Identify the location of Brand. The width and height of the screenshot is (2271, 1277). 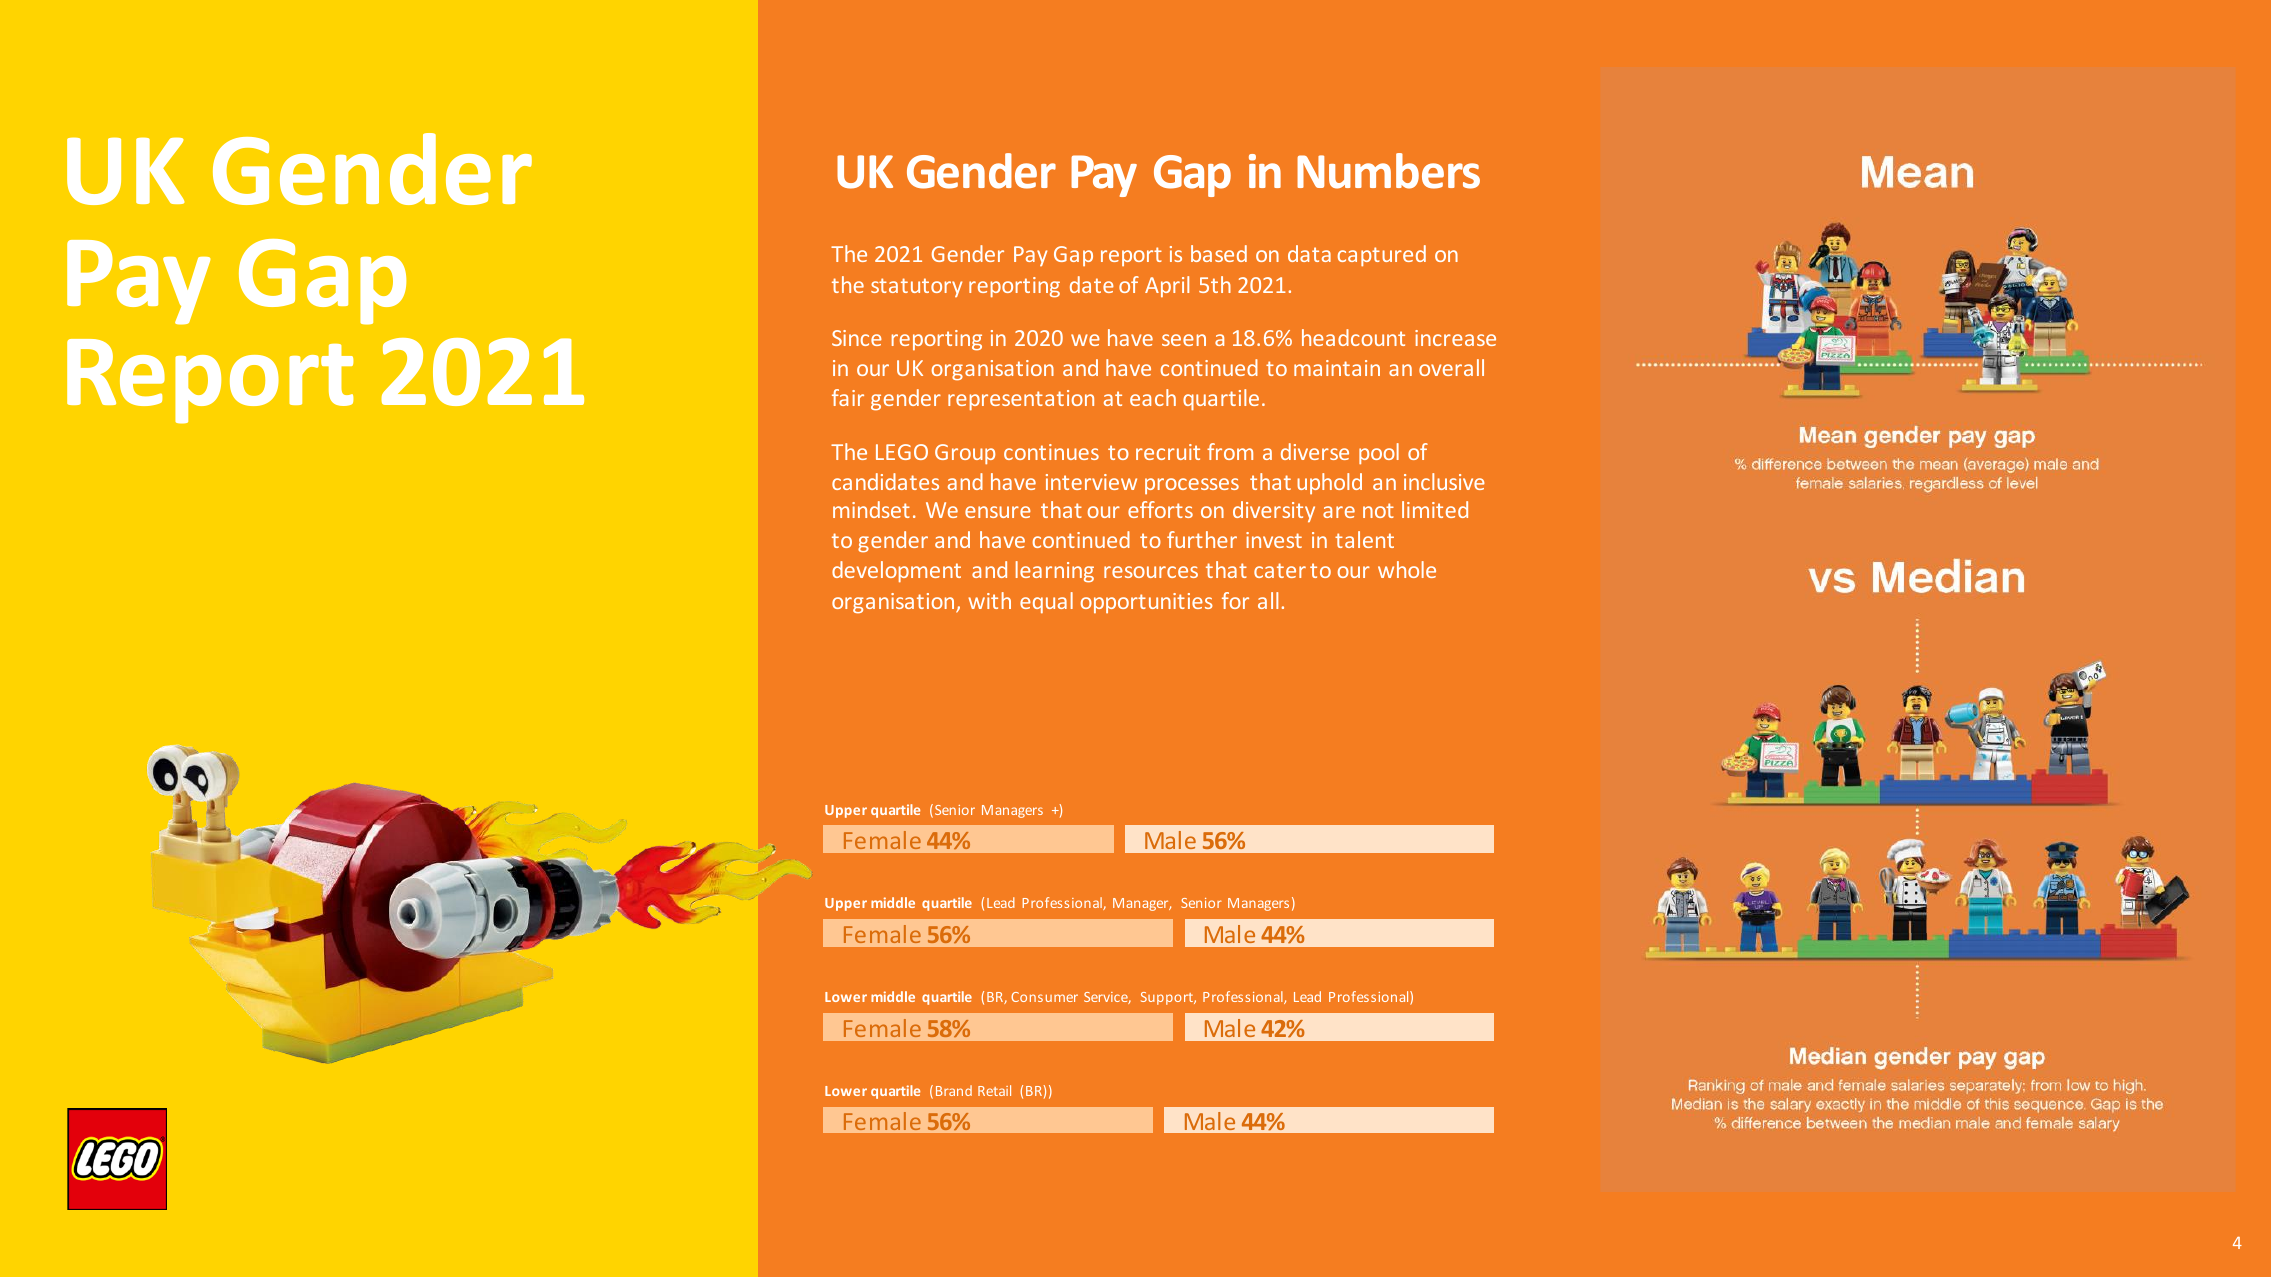
(954, 1090).
